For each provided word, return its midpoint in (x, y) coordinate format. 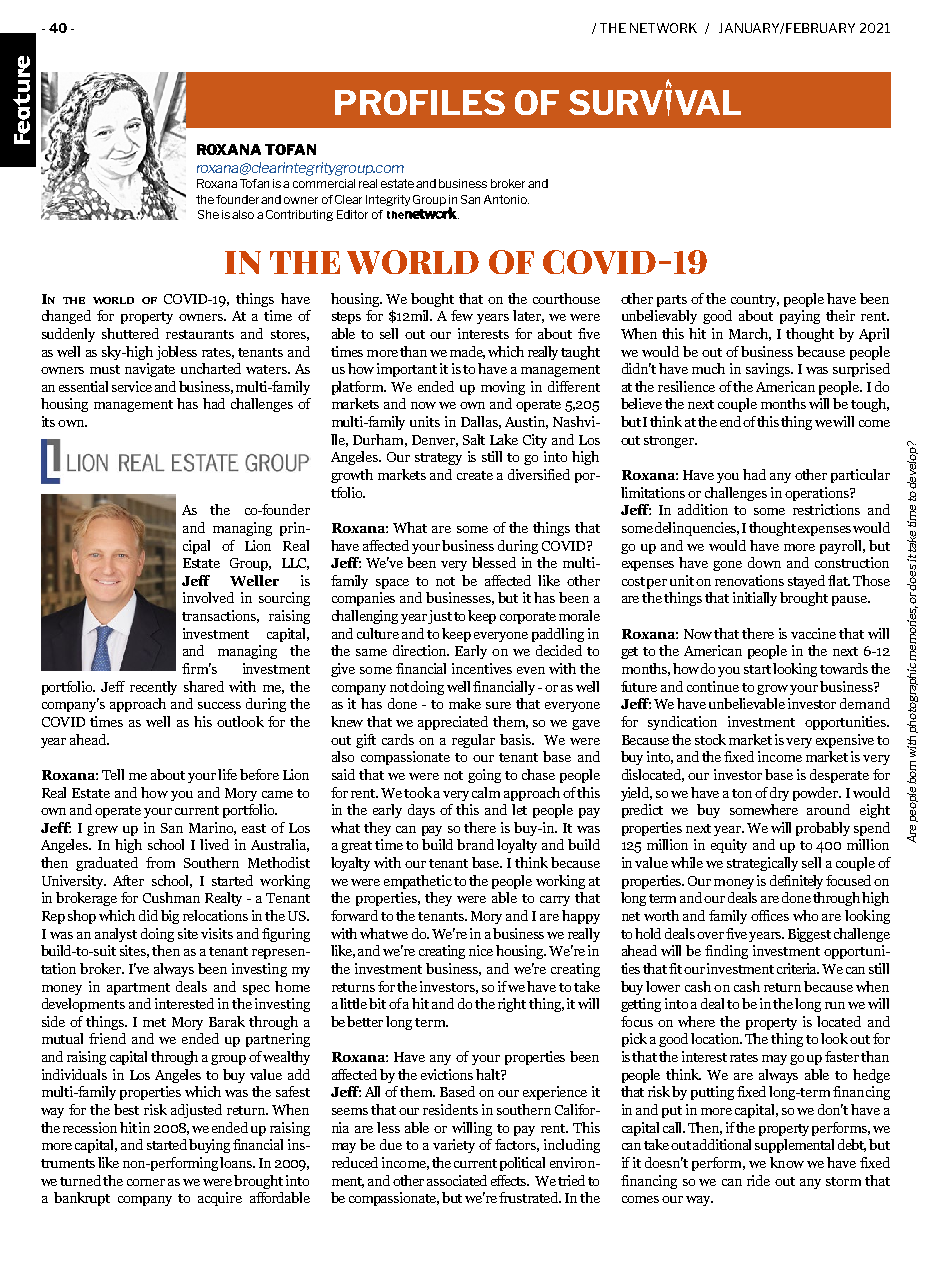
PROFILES (420, 102)
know (787, 1162)
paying (800, 317)
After (128, 880)
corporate (528, 618)
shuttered (130, 333)
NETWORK (663, 28)
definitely (796, 882)
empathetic (418, 882)
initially (755, 599)
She (208, 214)
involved (208, 597)
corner (146, 1182)
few (462, 315)
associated (457, 1180)
